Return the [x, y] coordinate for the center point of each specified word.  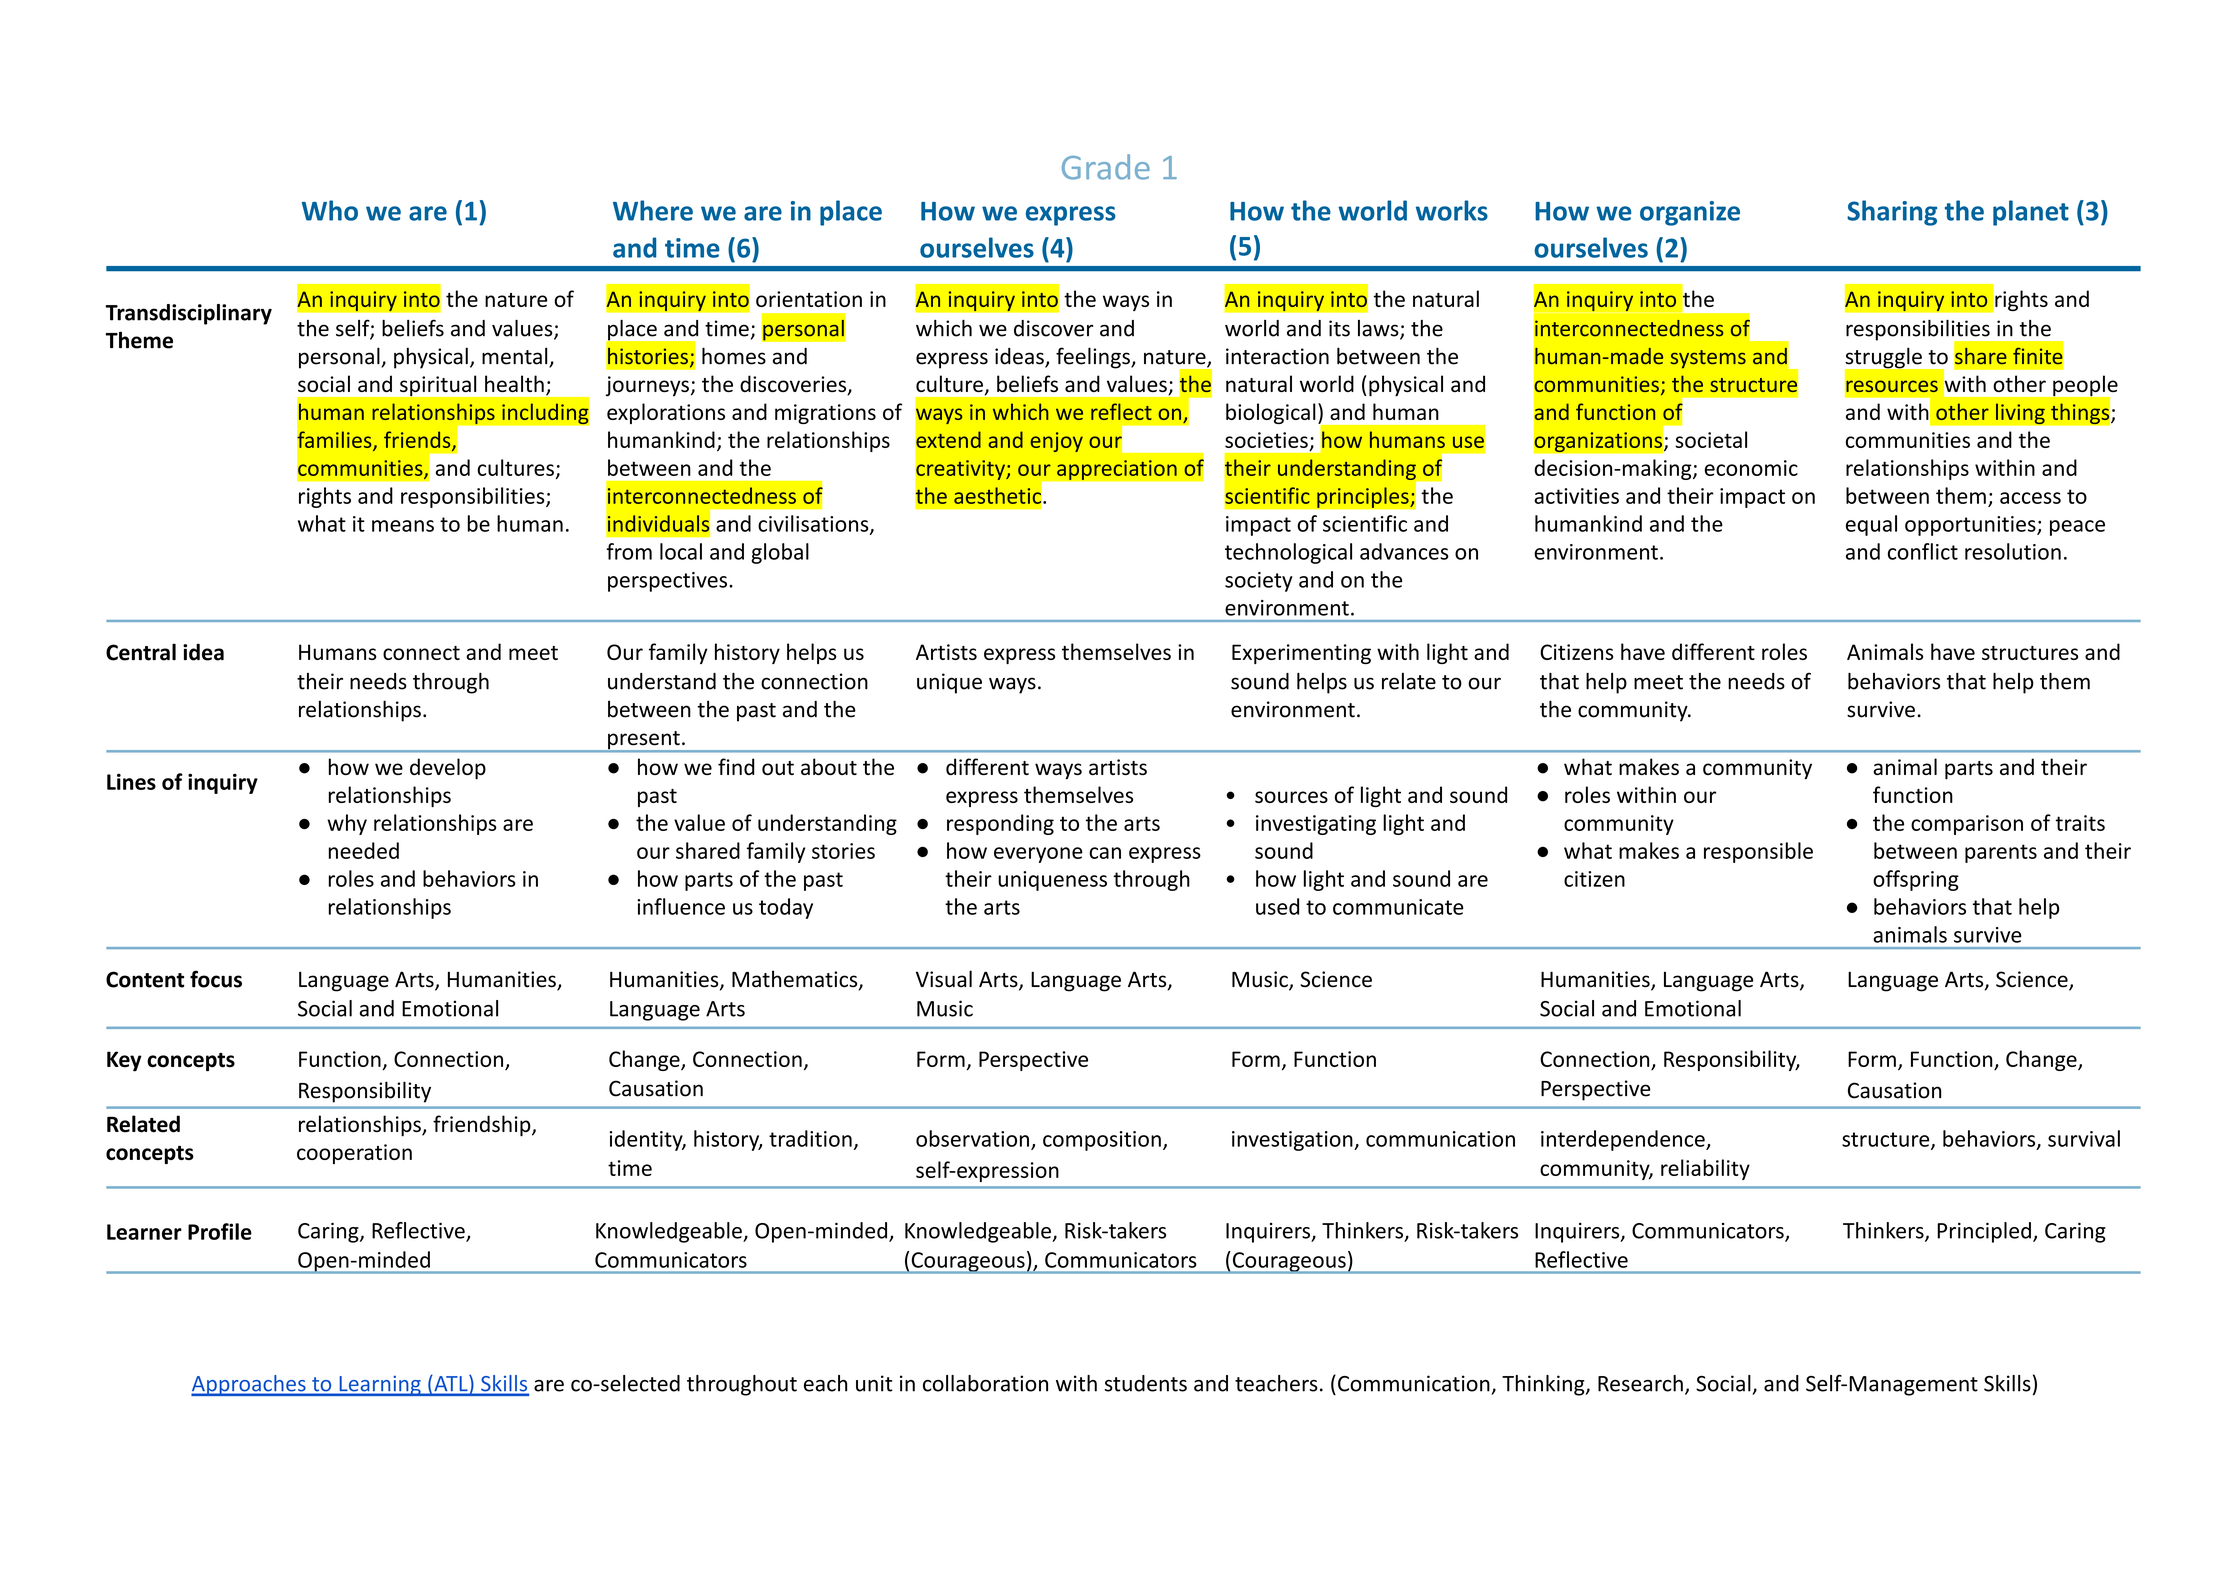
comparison [1967, 825]
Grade [1106, 167]
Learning [380, 1386]
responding [1000, 824]
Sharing [1892, 213]
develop [448, 769]
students [1145, 1383]
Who [330, 210]
